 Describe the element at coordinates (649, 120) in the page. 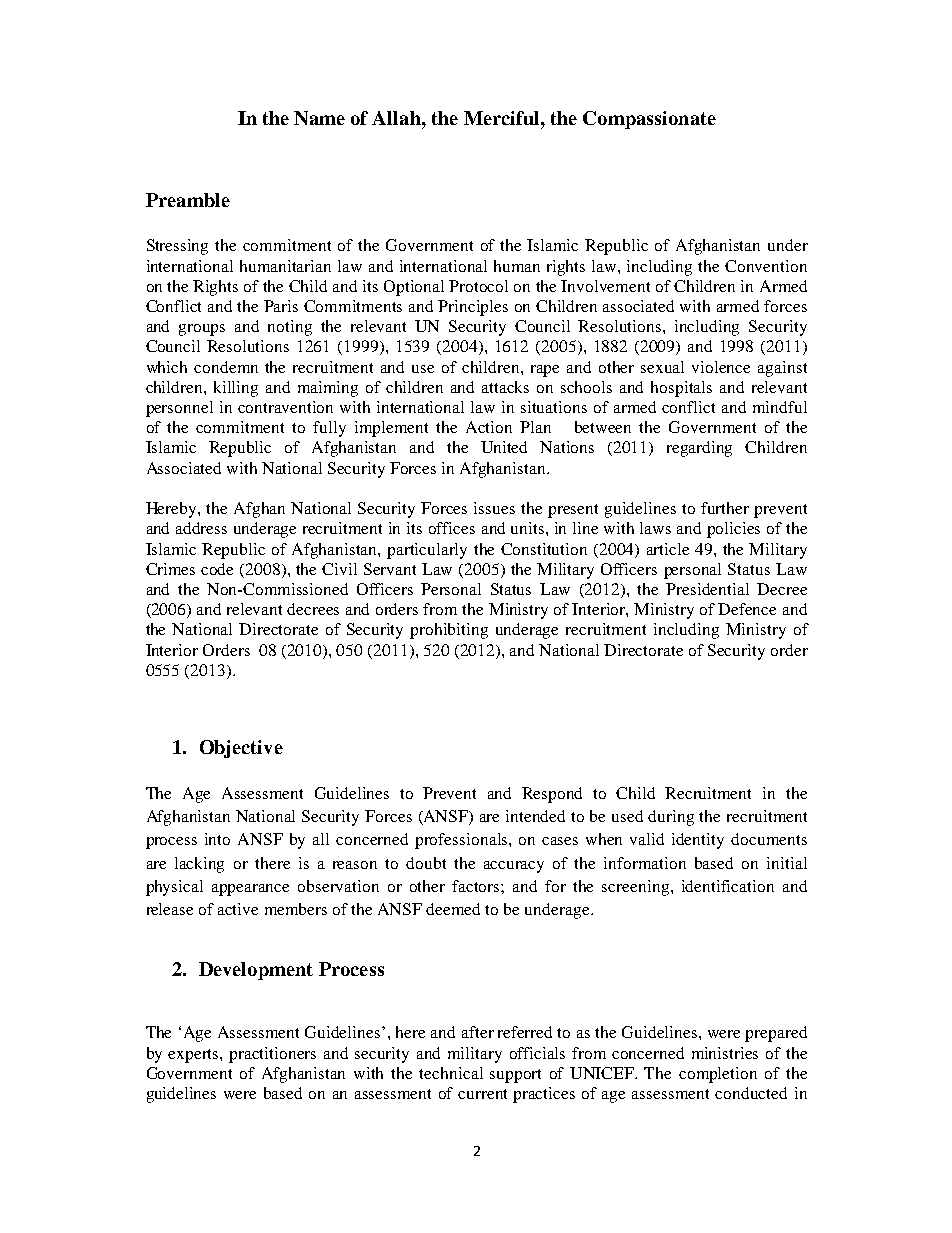

I see `Compassionate` at that location.
